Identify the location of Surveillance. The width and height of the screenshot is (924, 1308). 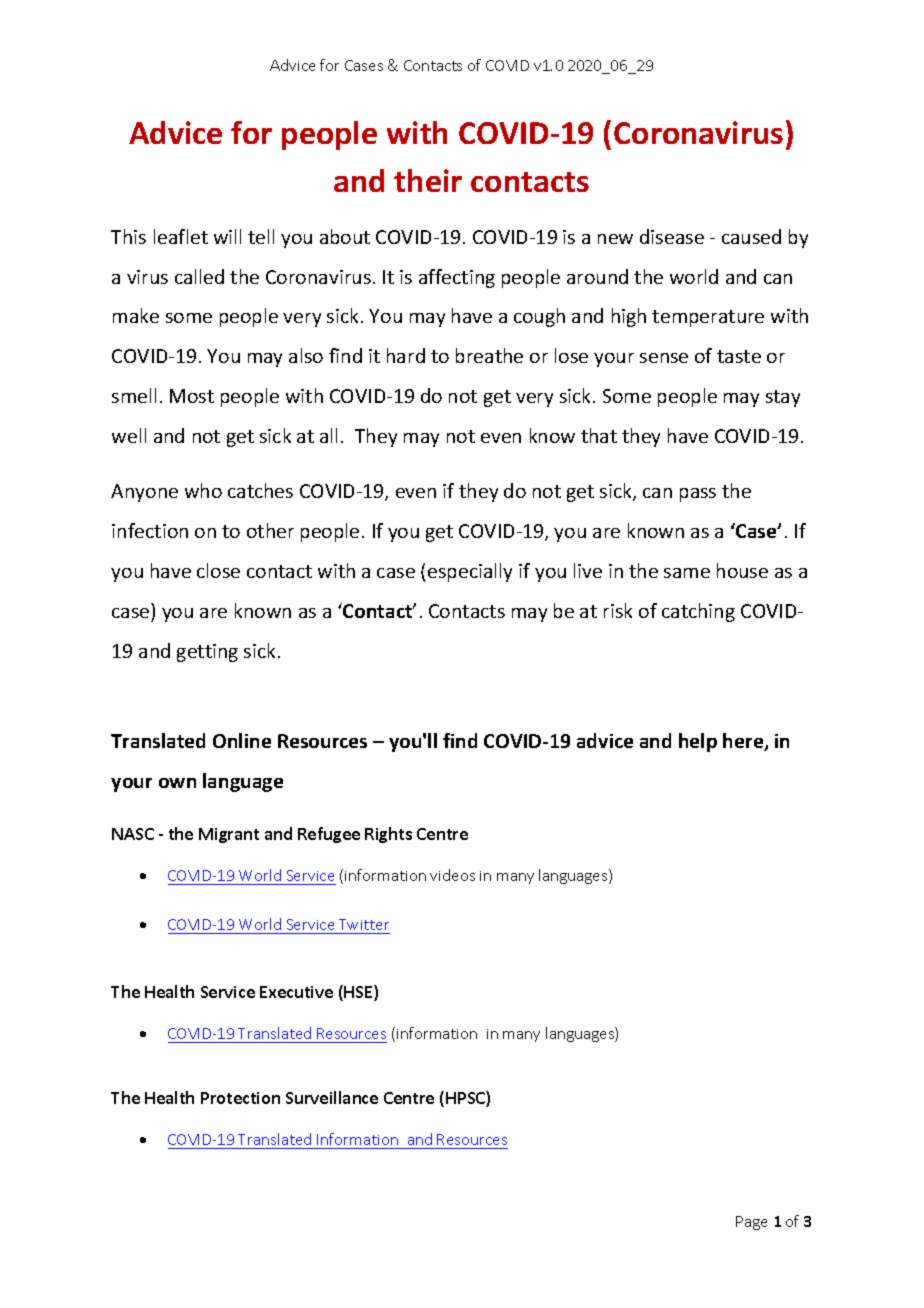
(332, 1097).
